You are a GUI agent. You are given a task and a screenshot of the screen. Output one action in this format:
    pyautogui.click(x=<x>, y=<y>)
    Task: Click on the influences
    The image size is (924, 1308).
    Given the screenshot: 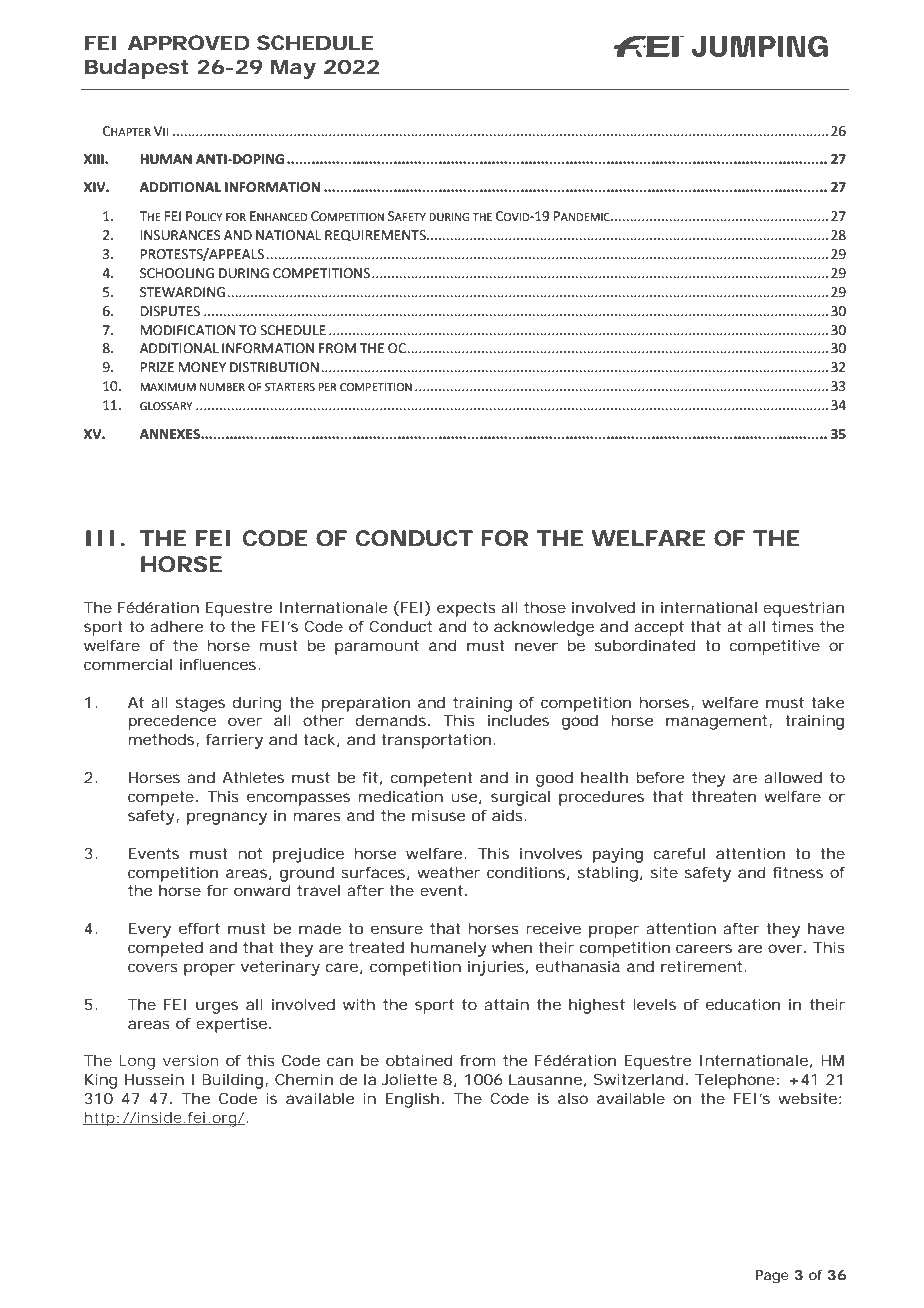 What is the action you would take?
    pyautogui.click(x=219, y=664)
